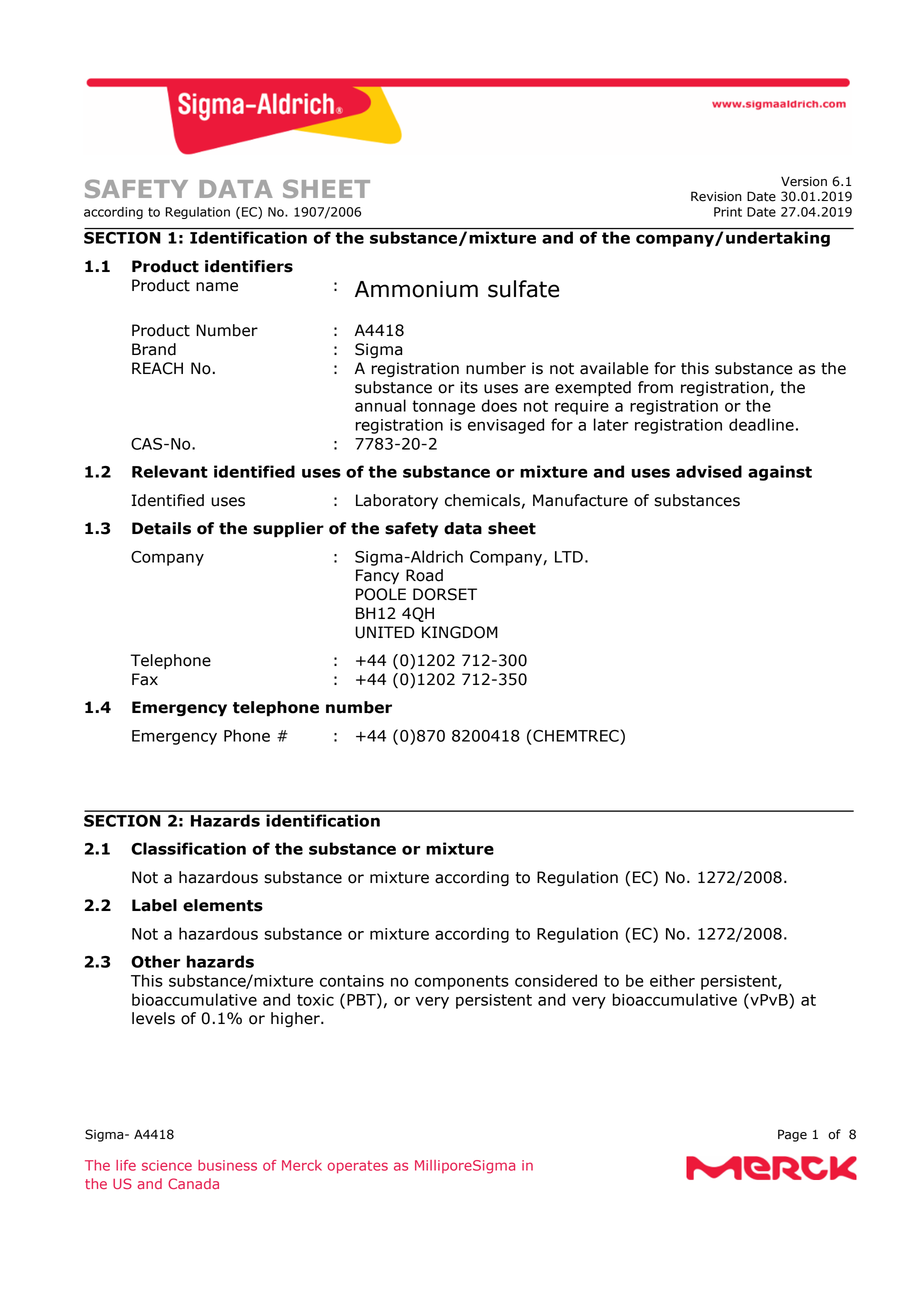  What do you see at coordinates (569, 557) in the document?
I see `LTD` at bounding box center [569, 557].
